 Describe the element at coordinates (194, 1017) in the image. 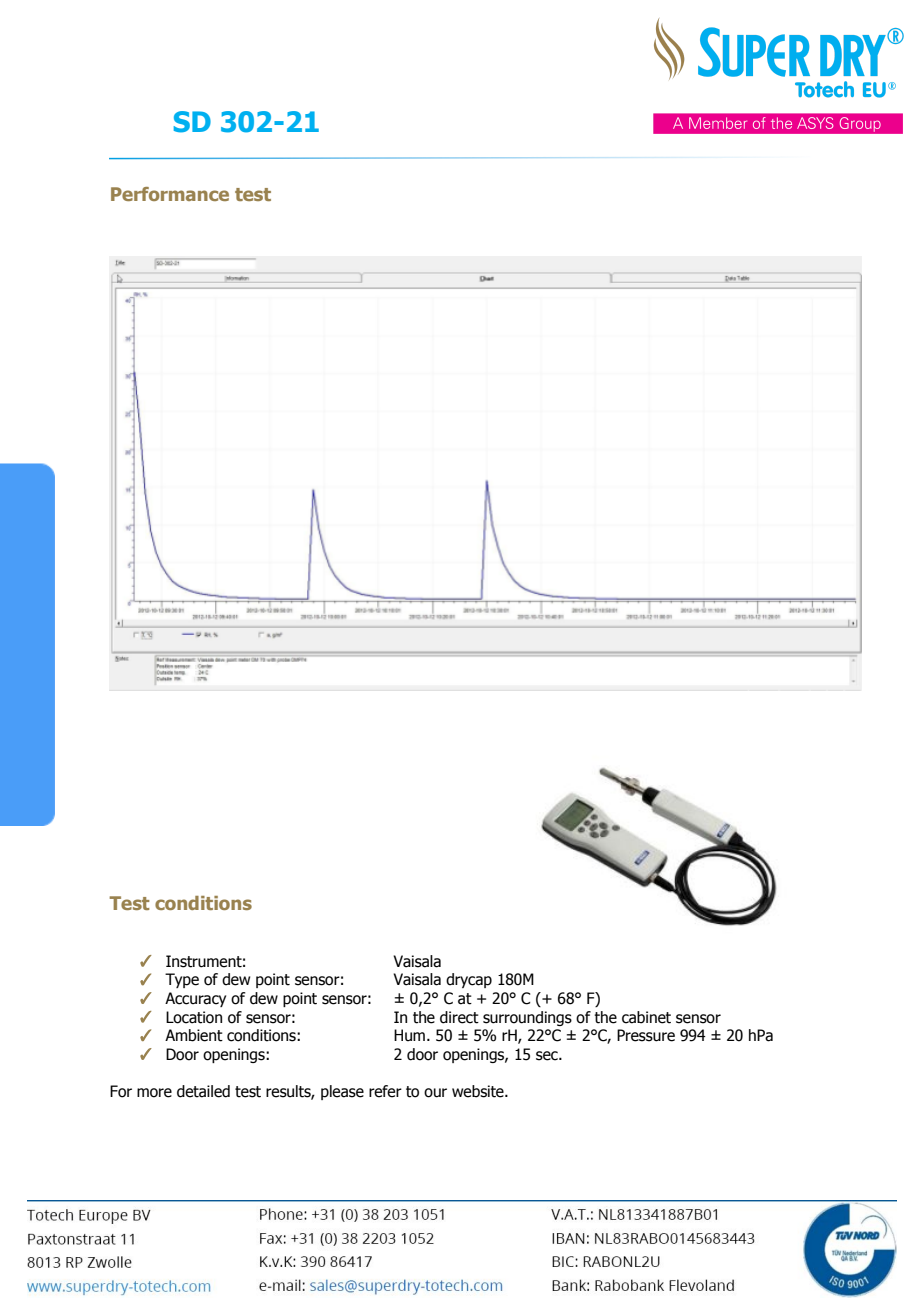

I see `Location` at that location.
